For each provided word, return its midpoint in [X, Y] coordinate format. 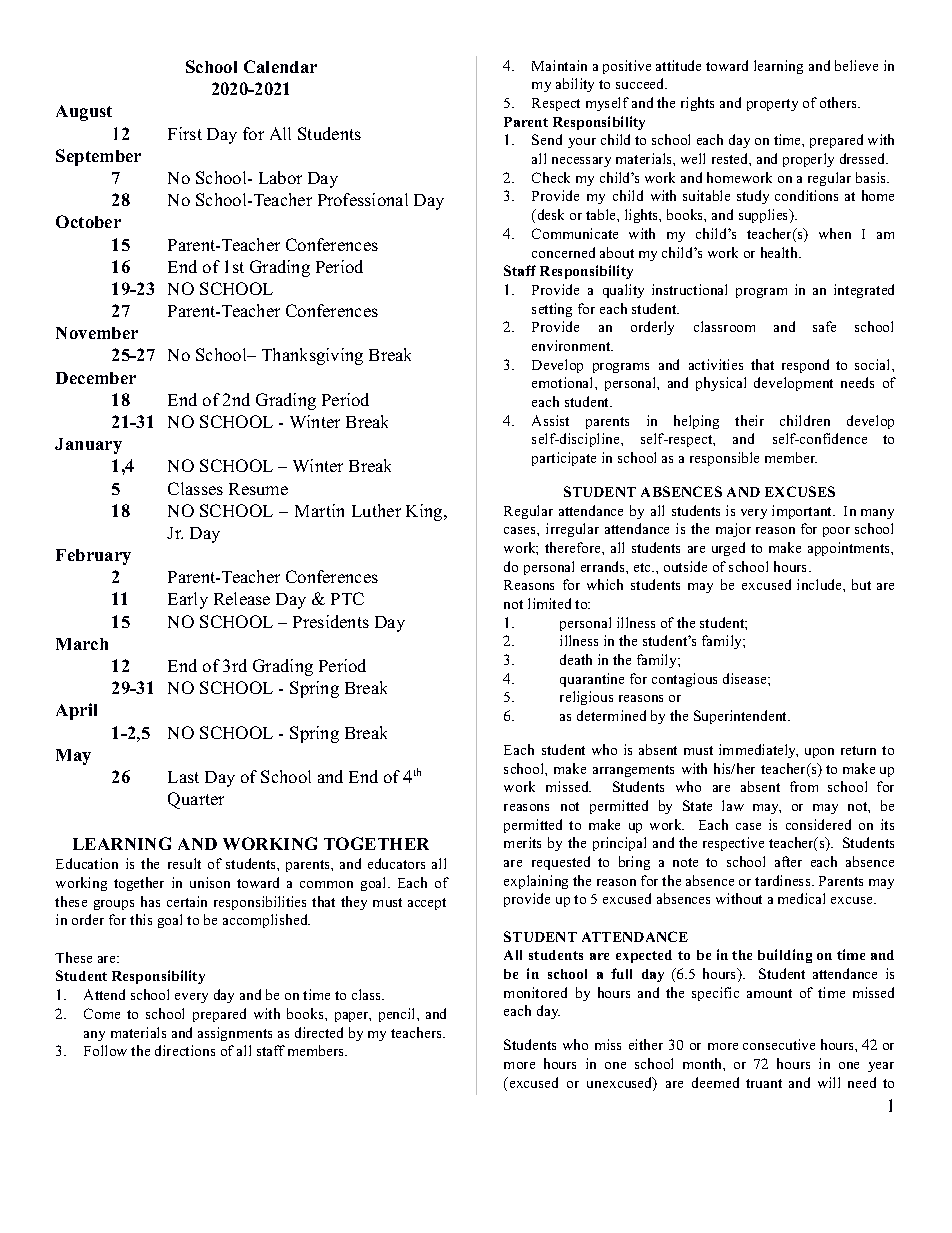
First [185, 133]
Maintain [559, 65]
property [772, 105]
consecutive [779, 1044]
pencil [398, 1015]
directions [185, 1050]
